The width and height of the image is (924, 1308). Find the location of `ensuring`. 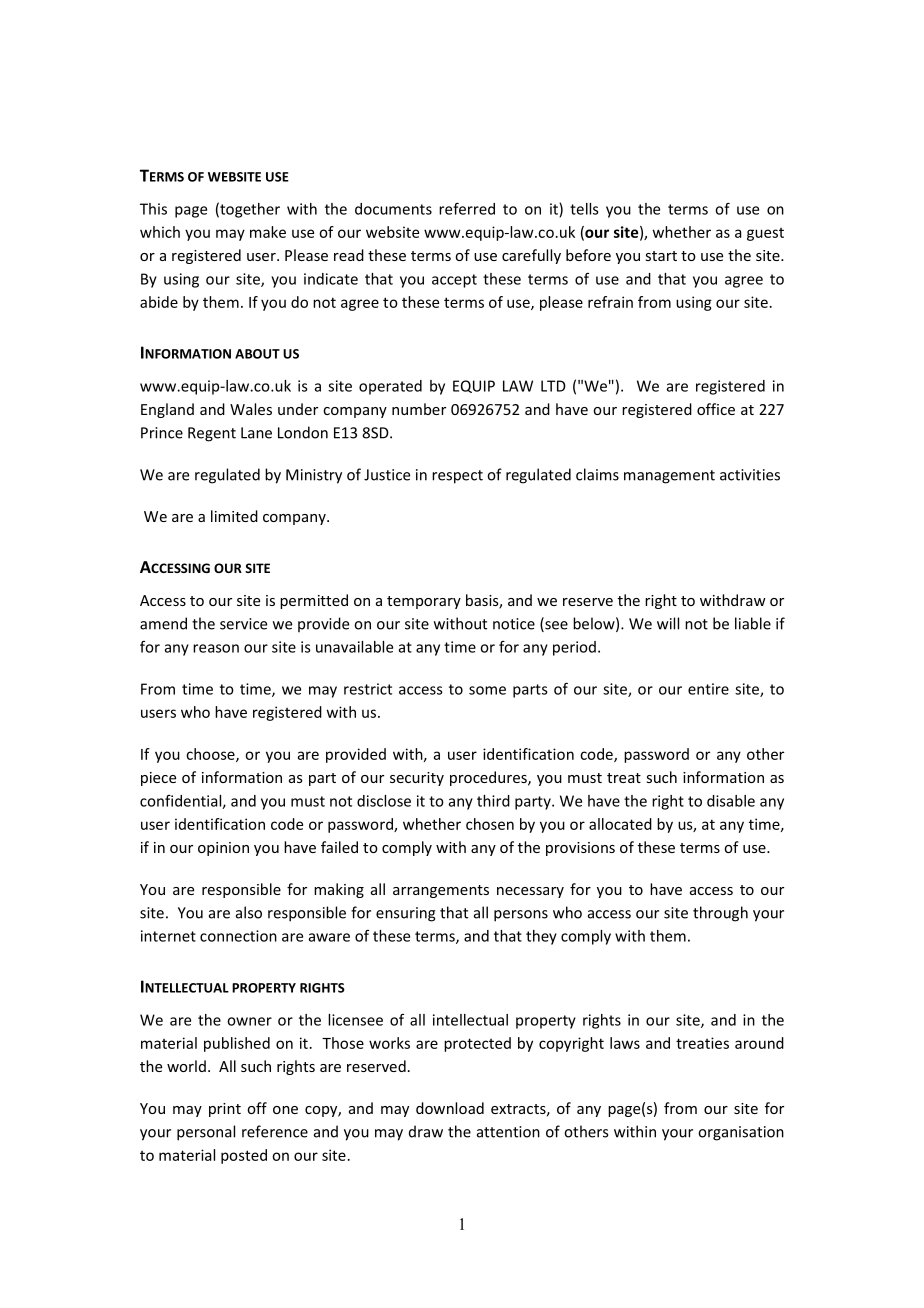

ensuring is located at coordinates (406, 914).
